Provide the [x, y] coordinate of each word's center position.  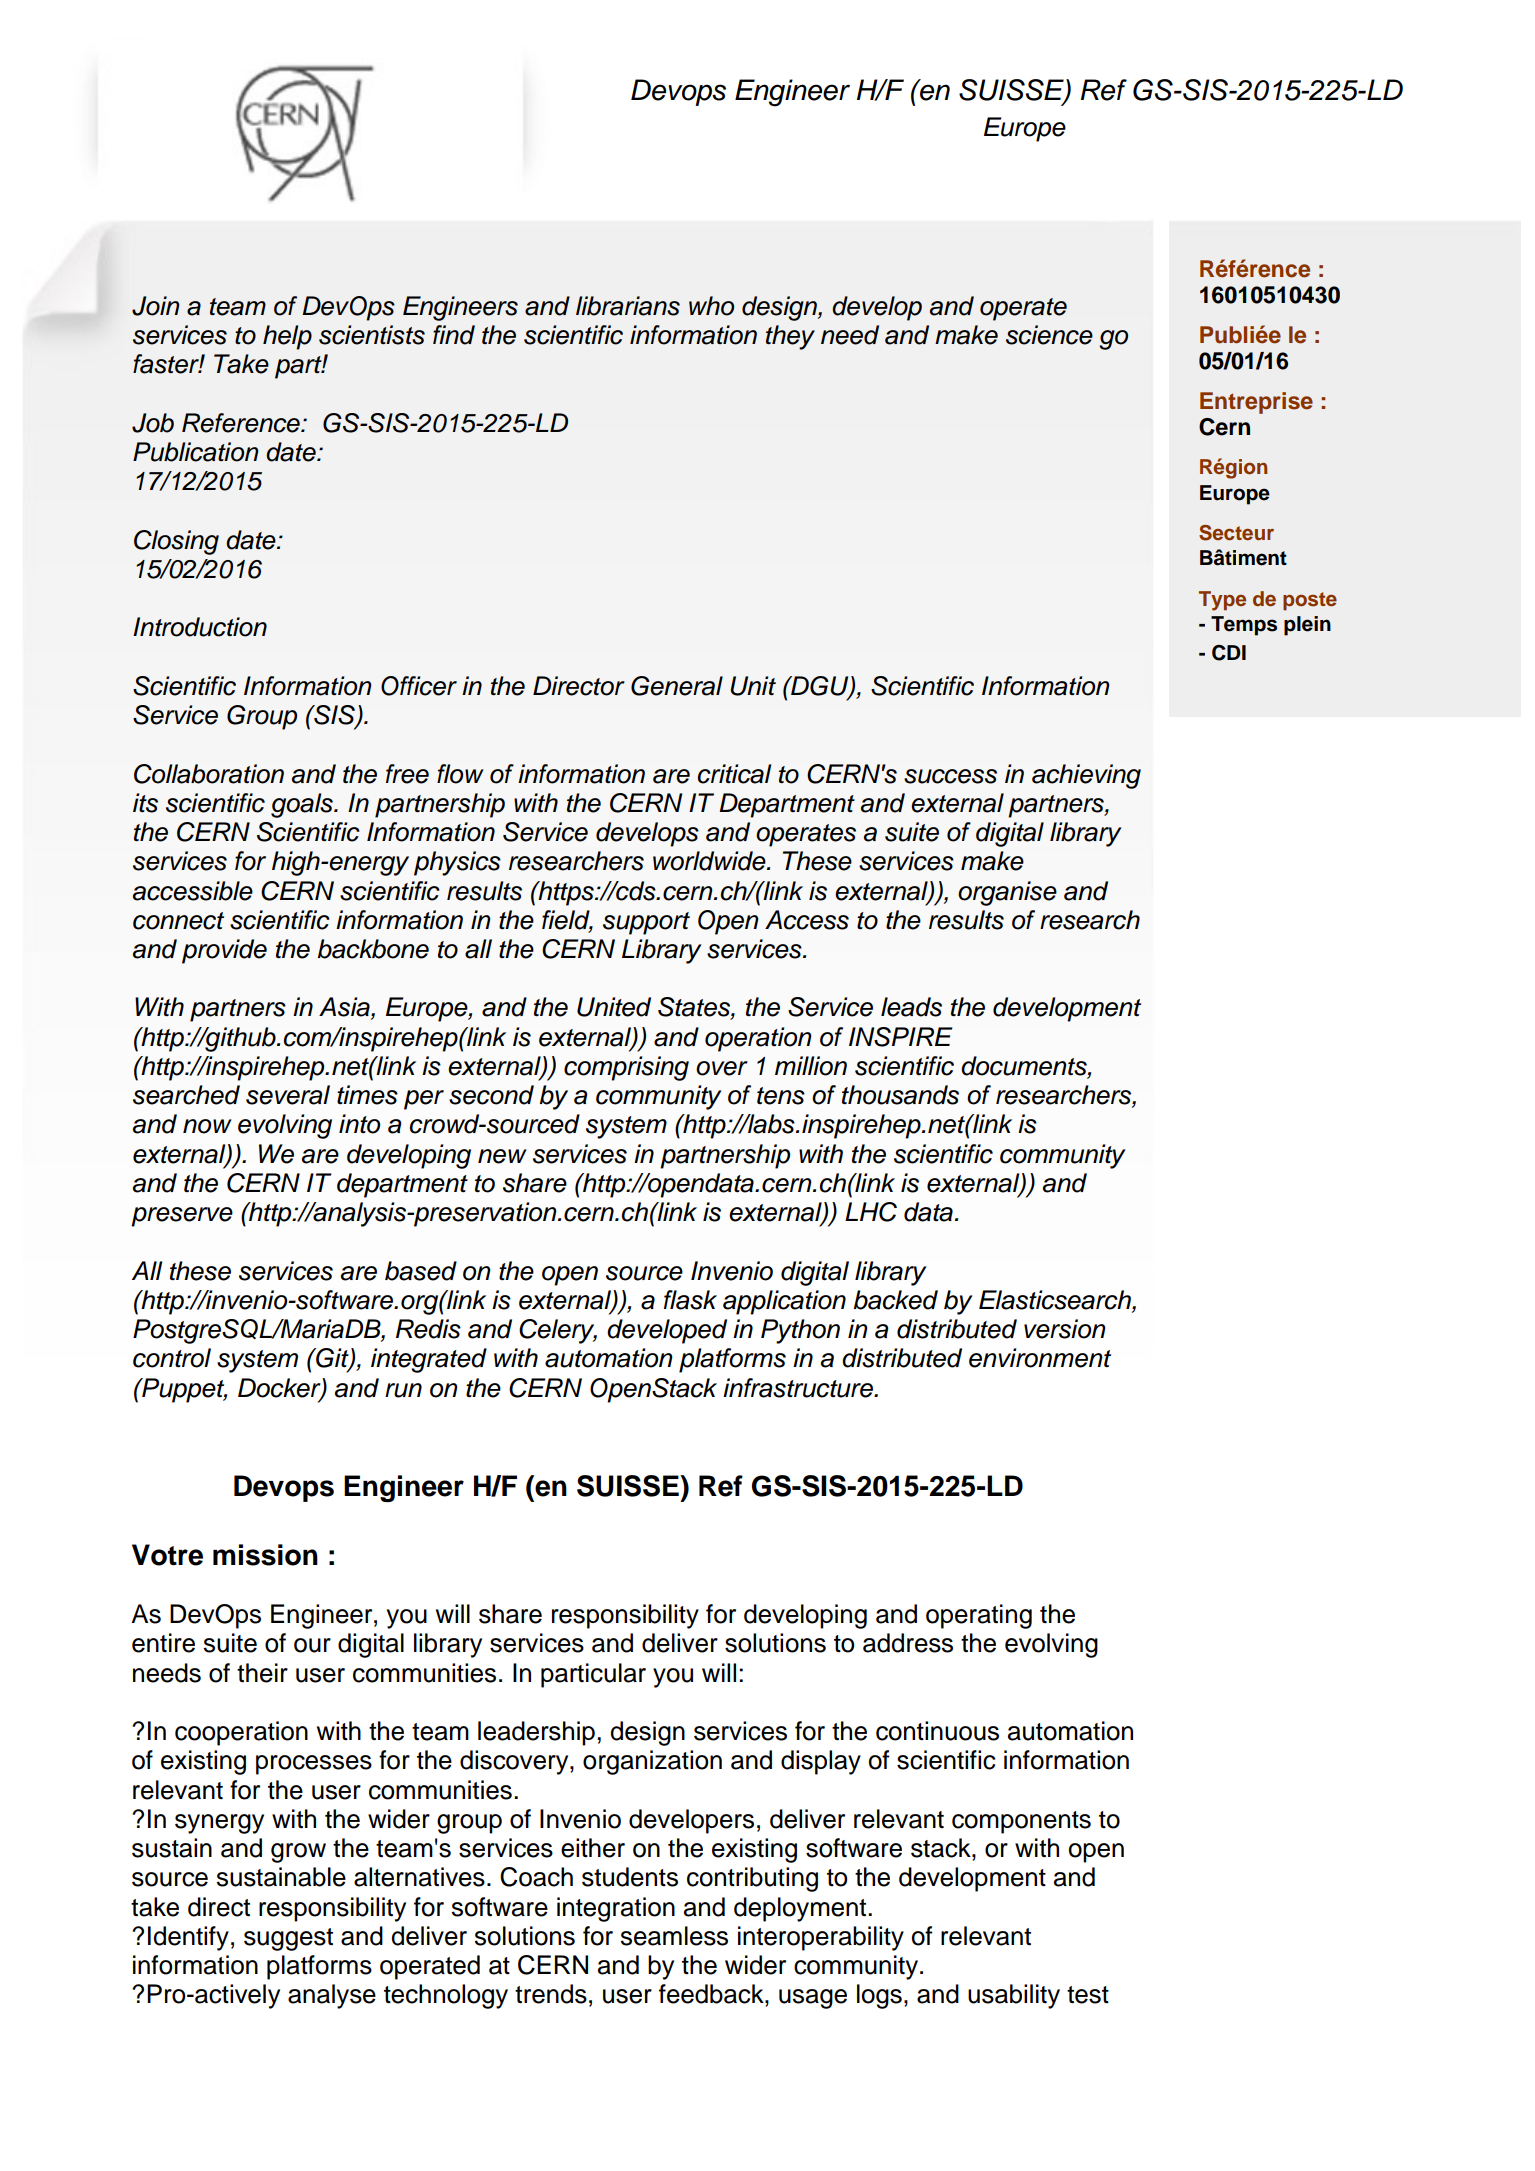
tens [781, 1096]
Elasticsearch [1056, 1301]
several [288, 1095]
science [1049, 335]
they [790, 337]
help [287, 337]
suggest [288, 1939]
